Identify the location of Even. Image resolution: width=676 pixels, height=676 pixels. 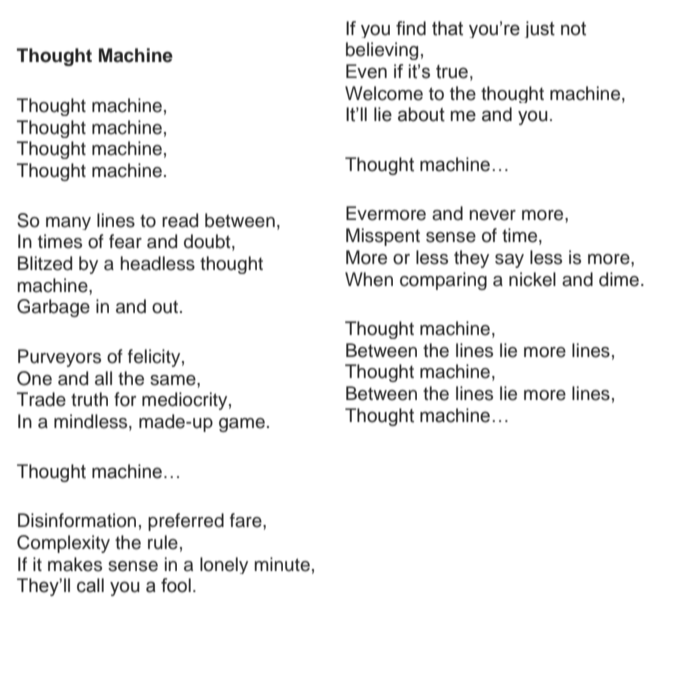
(366, 71).
